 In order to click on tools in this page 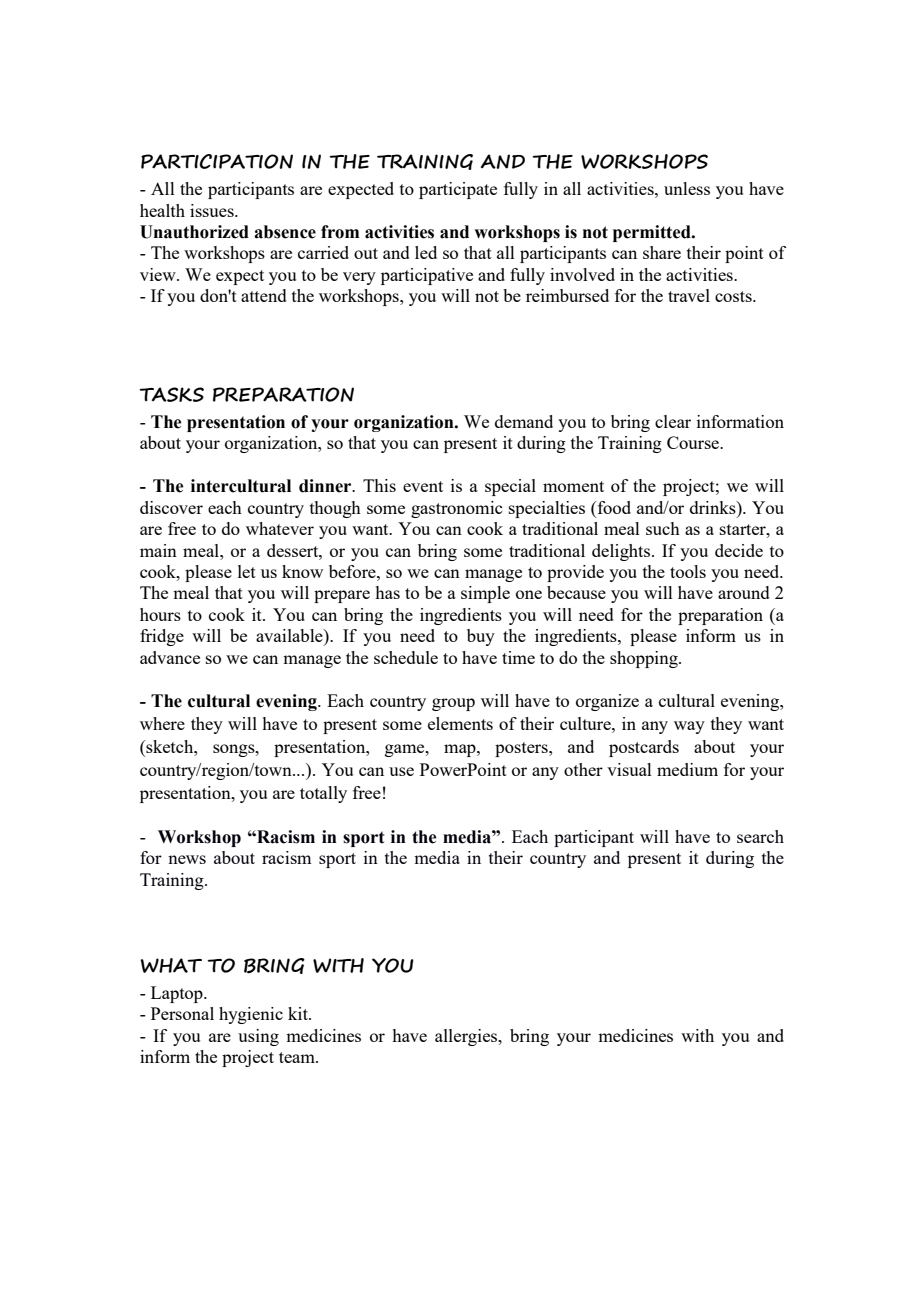, I will do `click(688, 571)`.
